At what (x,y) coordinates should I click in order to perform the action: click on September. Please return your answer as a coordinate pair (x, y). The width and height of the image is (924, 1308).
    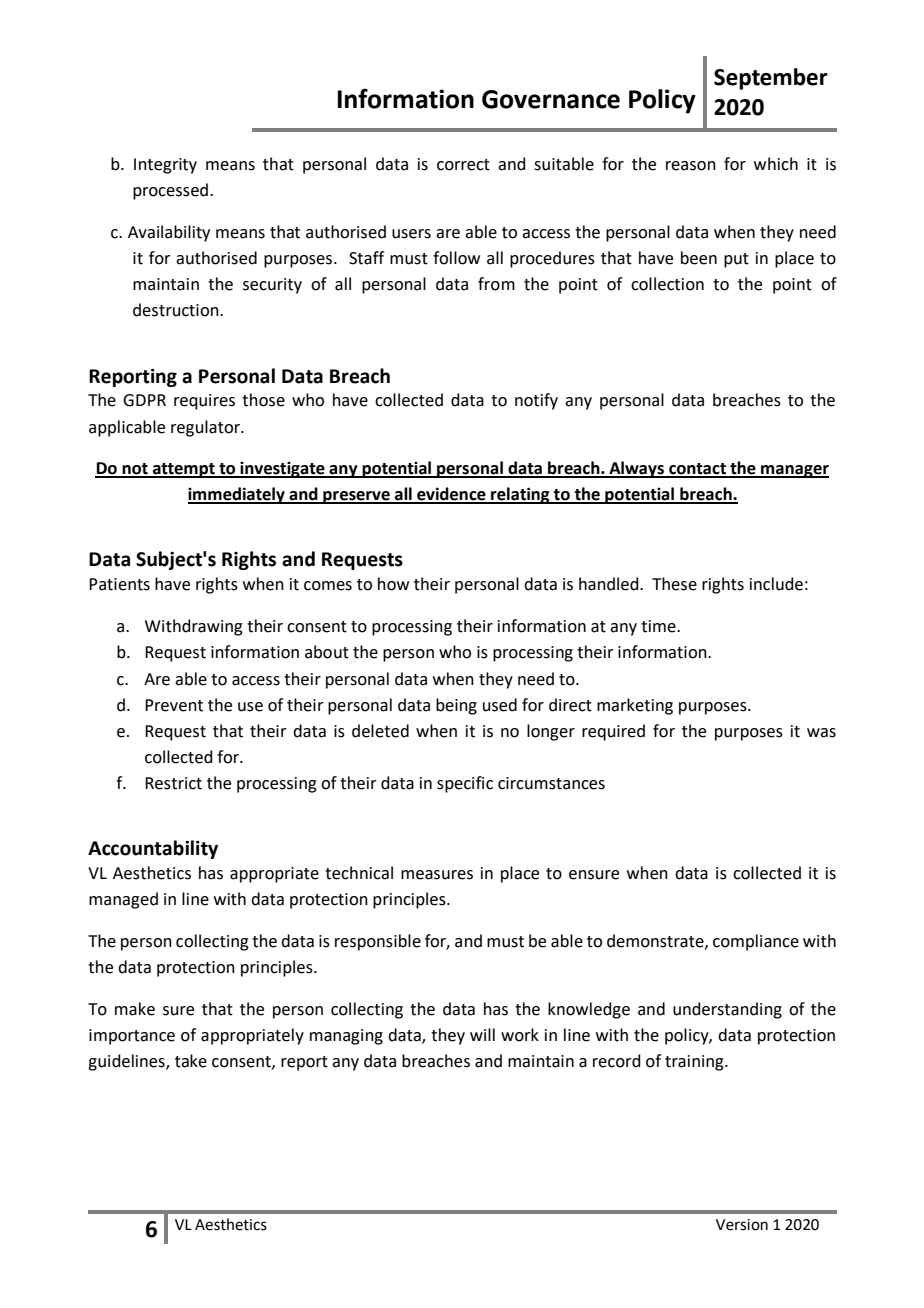
    Looking at the image, I should click on (771, 79).
